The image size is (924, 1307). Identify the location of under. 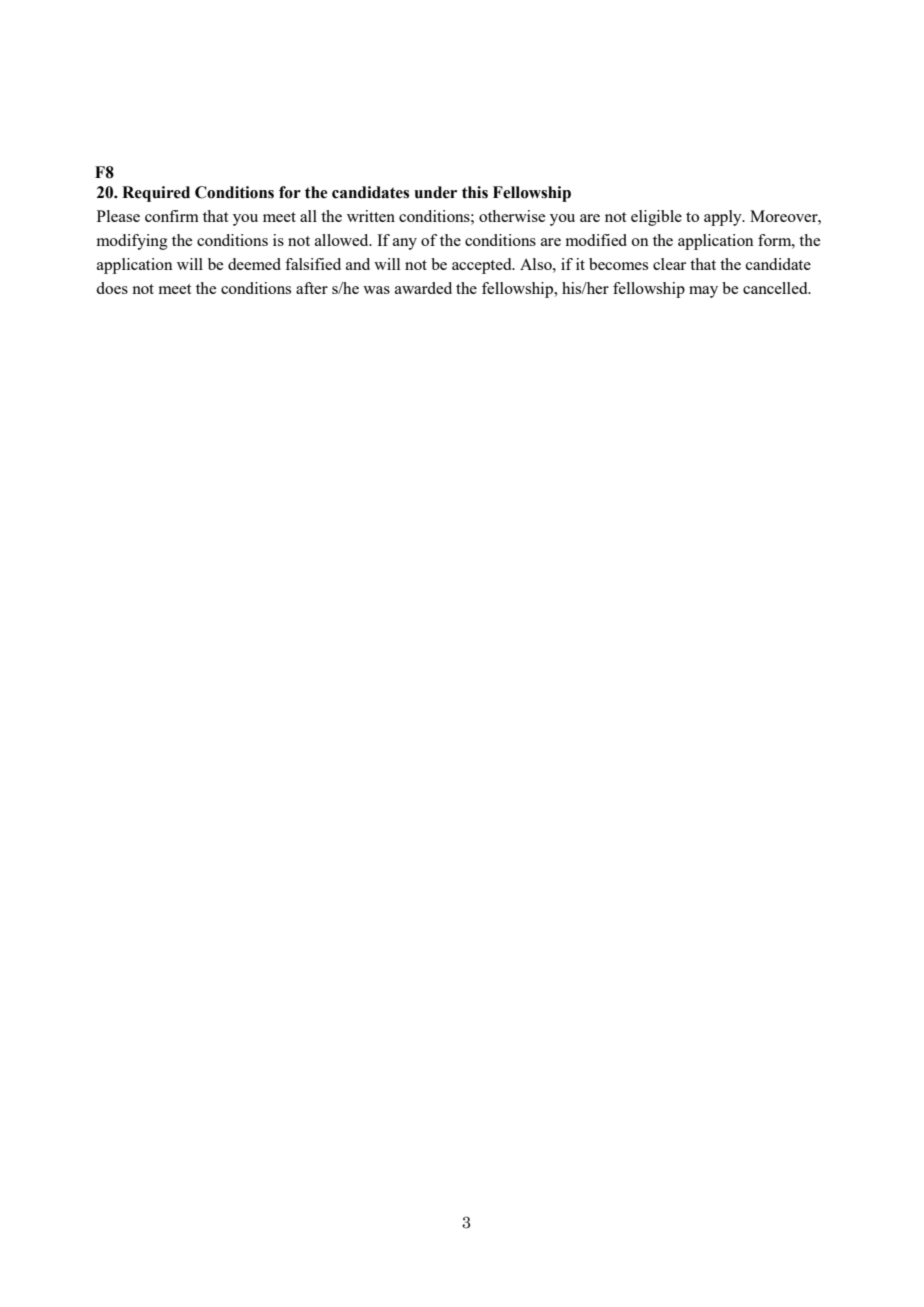
(435, 192).
